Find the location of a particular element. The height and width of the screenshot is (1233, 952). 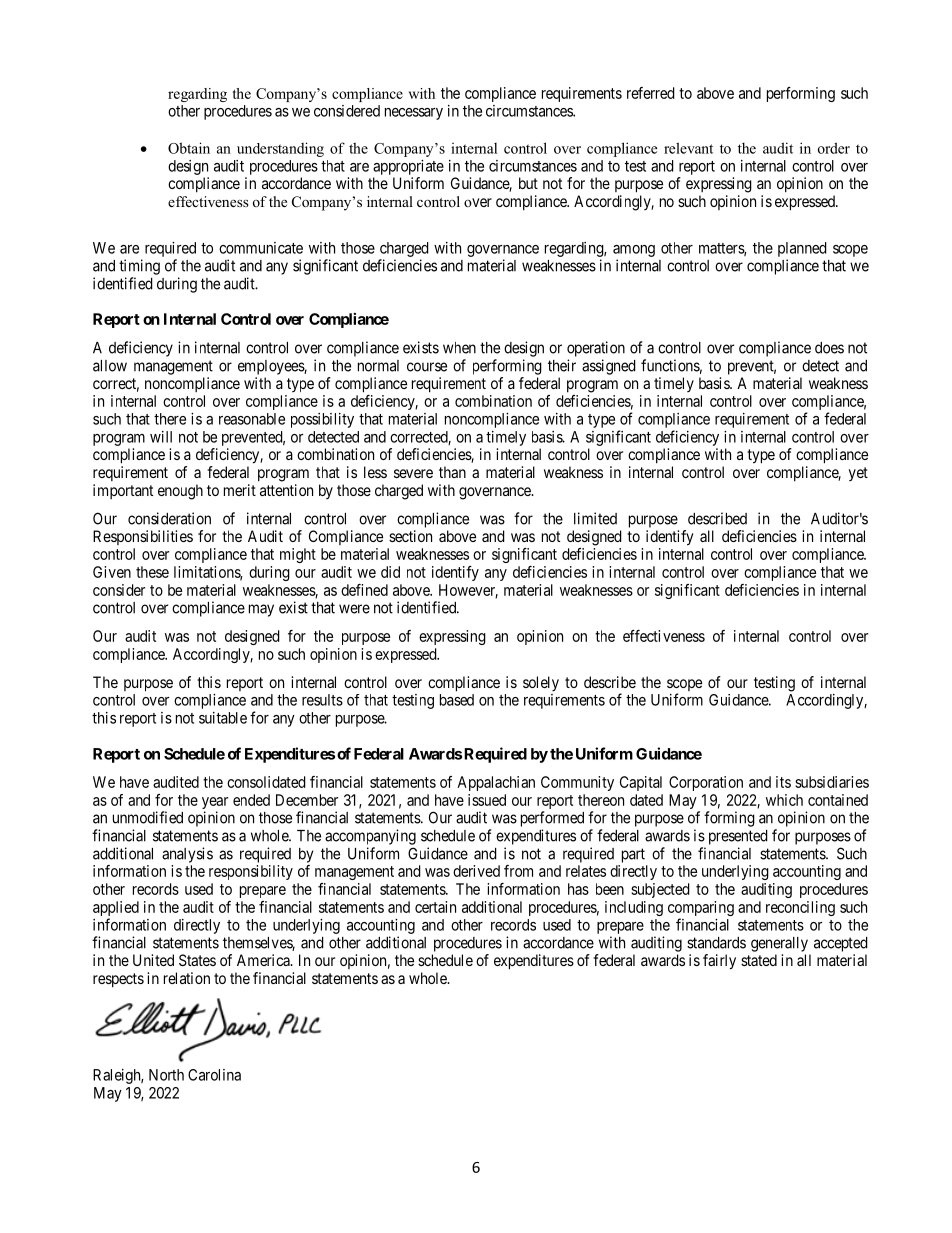

year is located at coordinates (215, 804).
